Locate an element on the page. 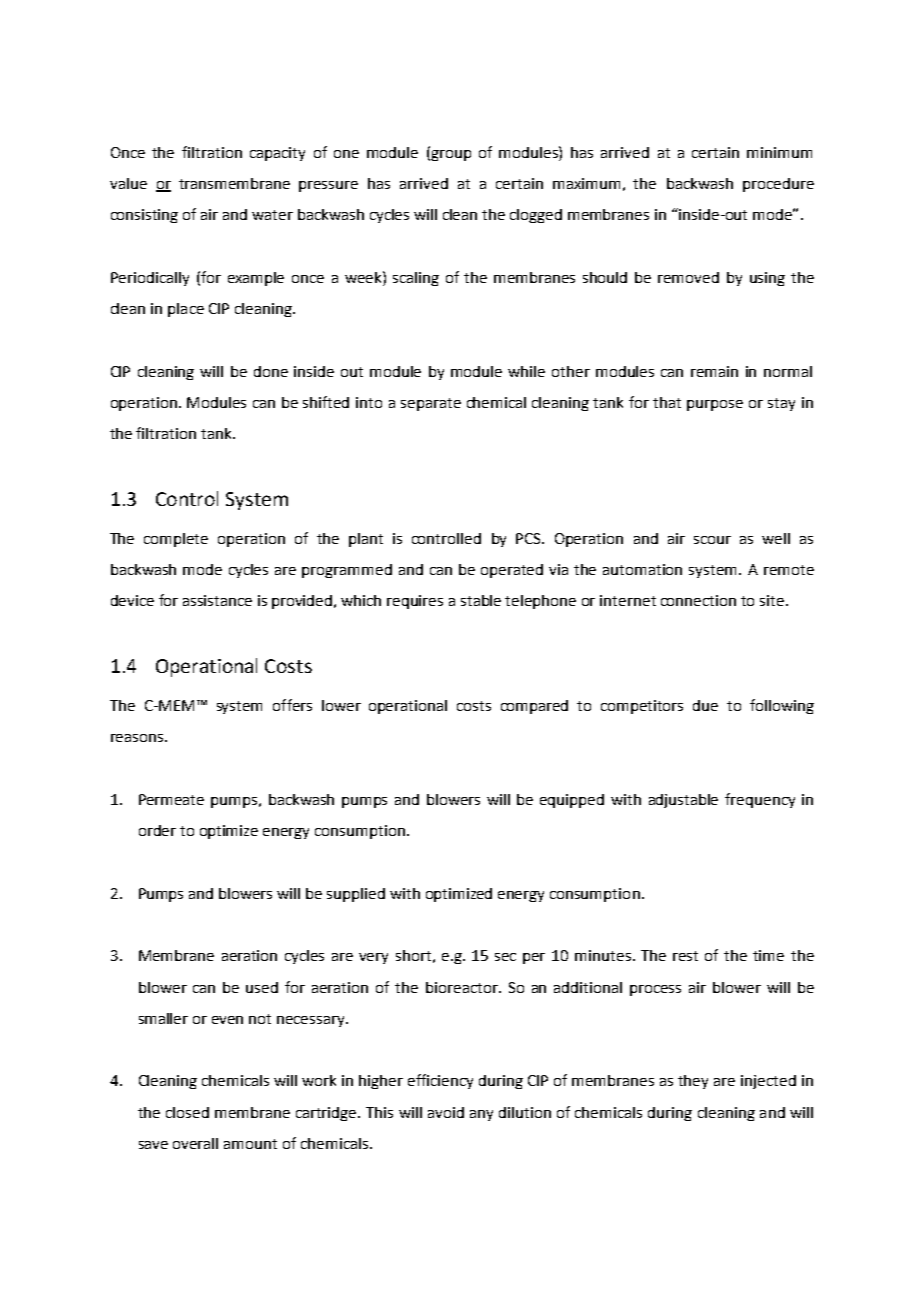  avoid is located at coordinates (446, 1112).
